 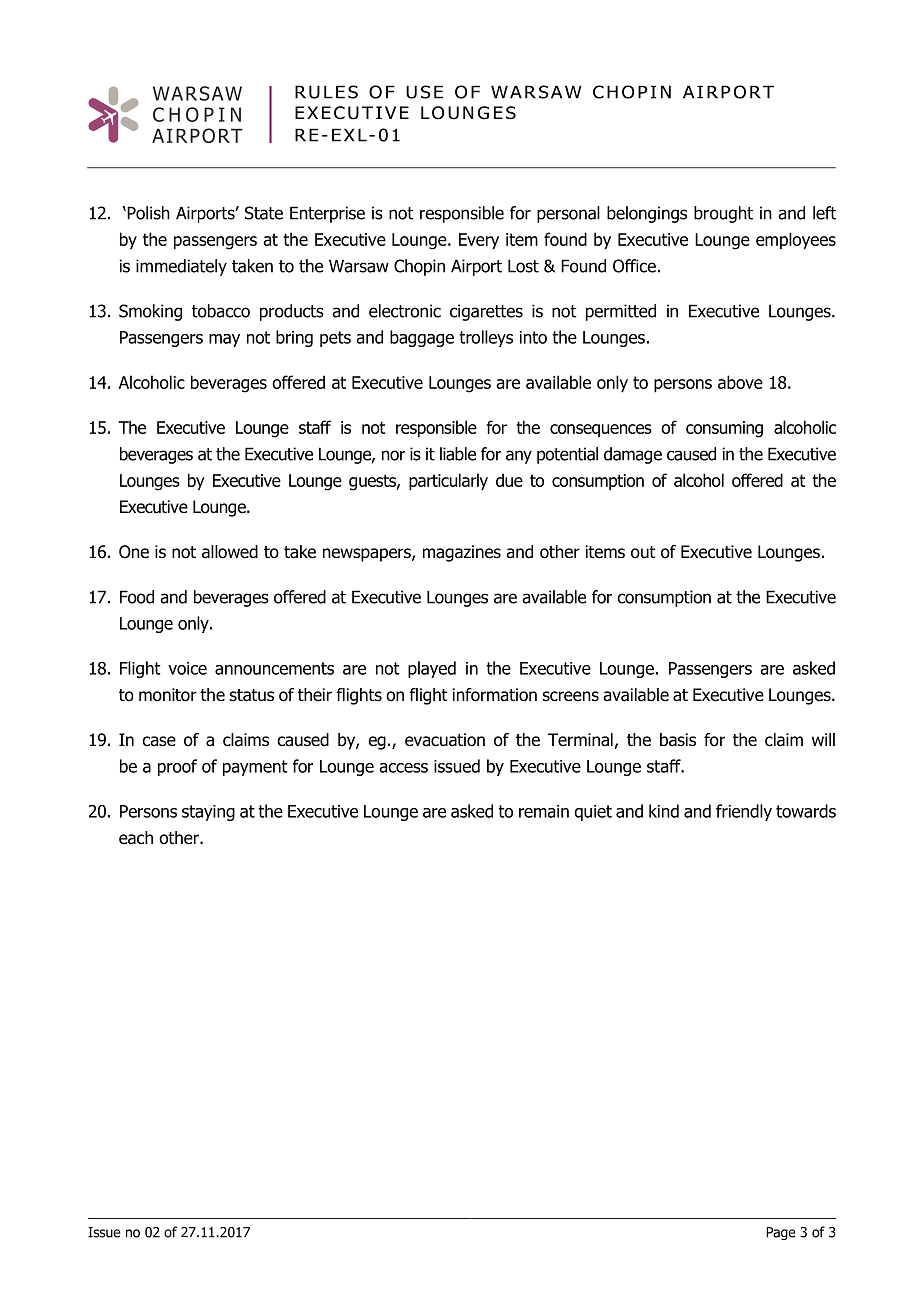 What do you see at coordinates (264, 213) in the page?
I see `State` at bounding box center [264, 213].
